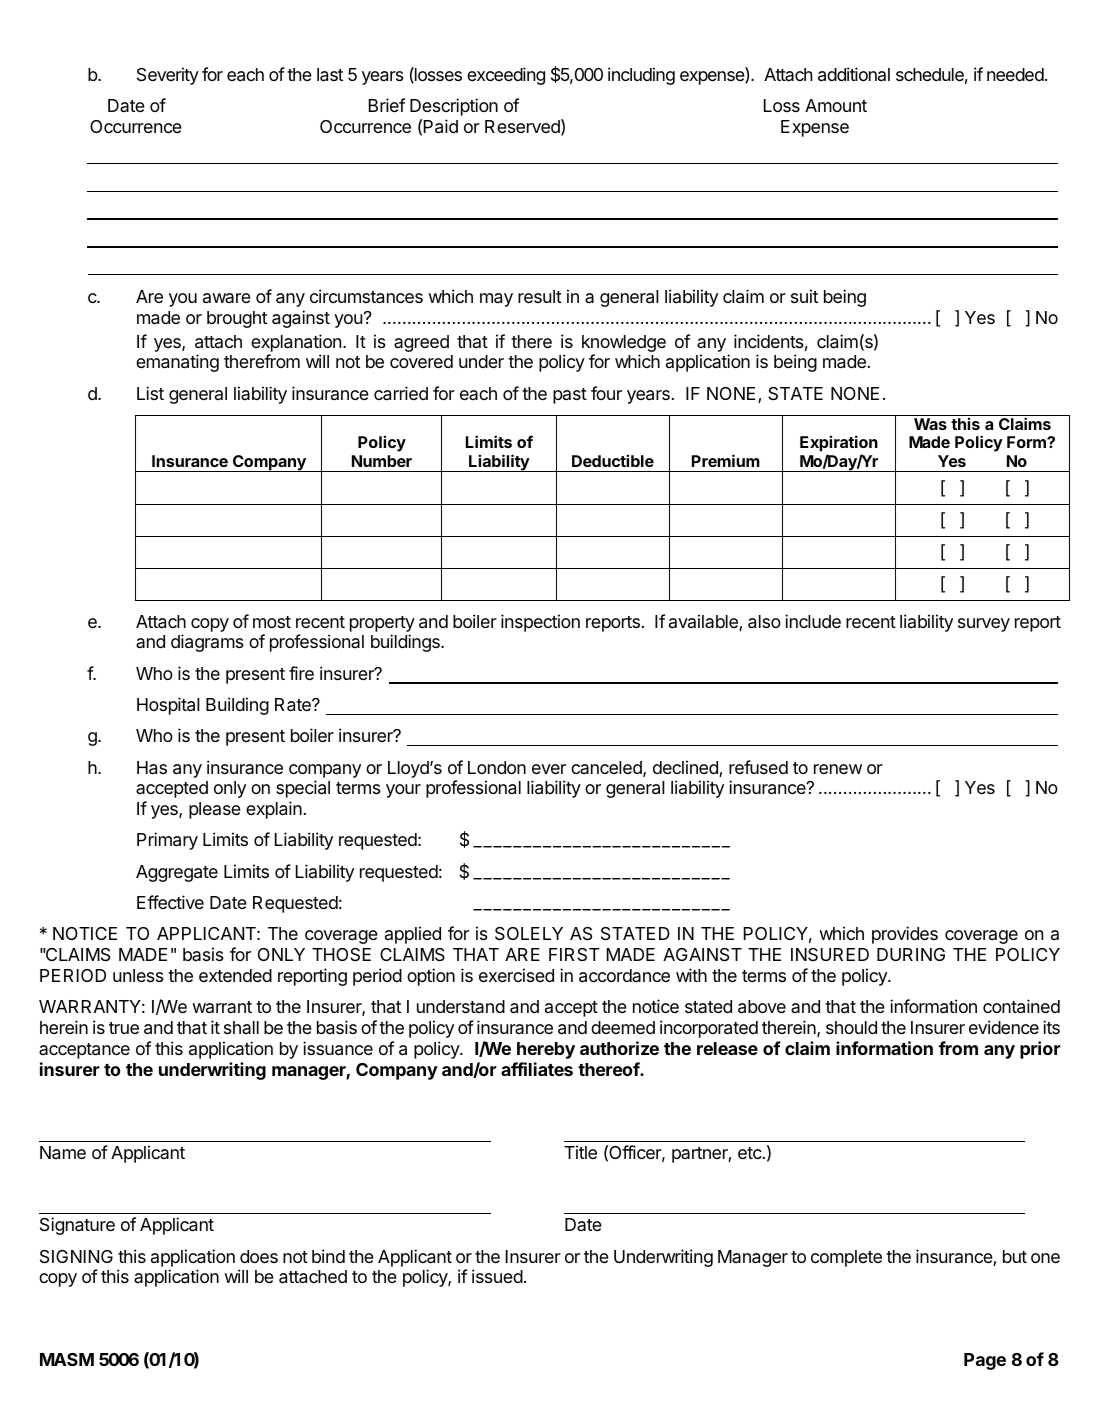 This page has height=1422, width=1099. Describe the element at coordinates (985, 1361) in the page. I see `Page` at that location.
